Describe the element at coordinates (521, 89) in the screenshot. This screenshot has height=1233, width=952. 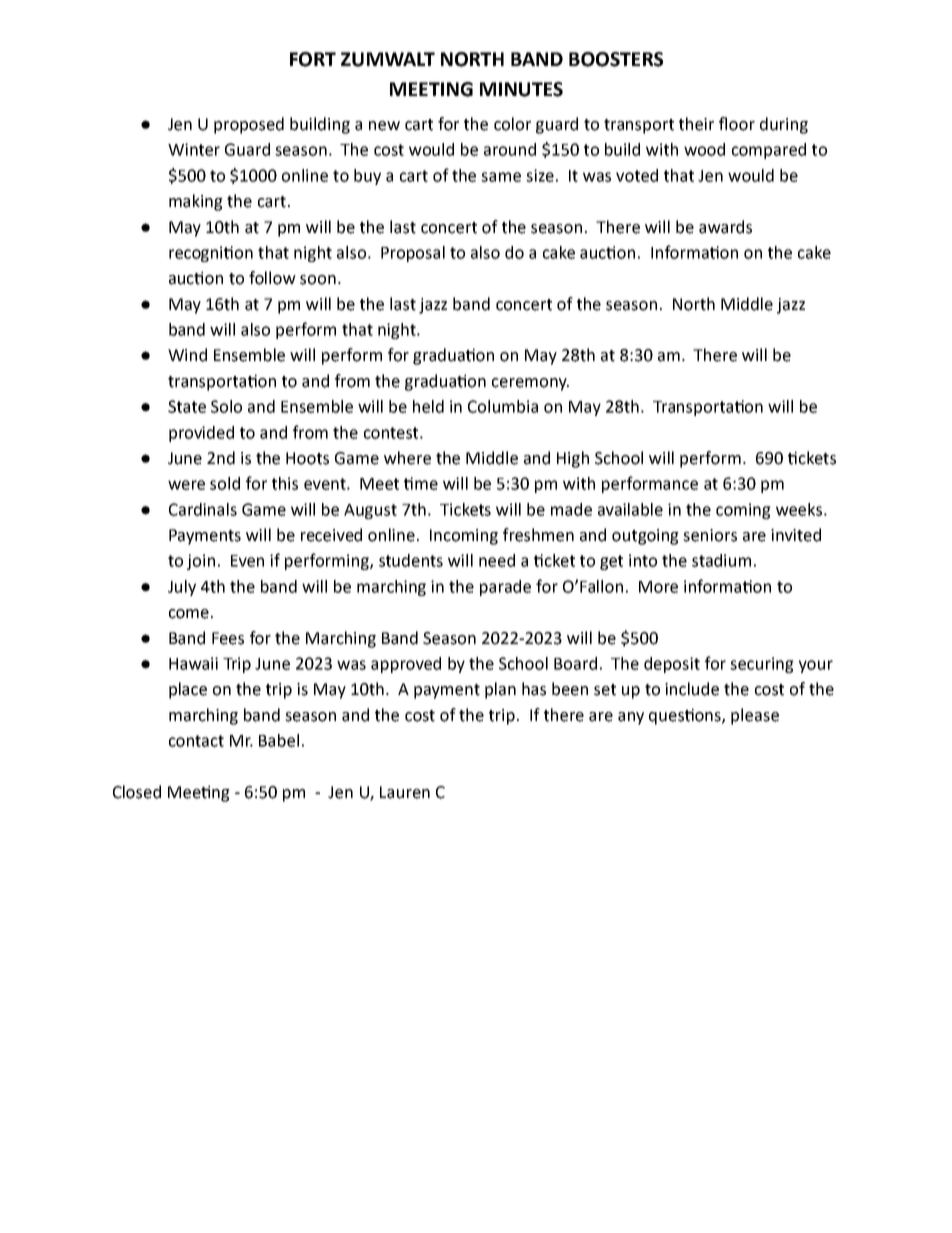
I see `MINUTES` at that location.
